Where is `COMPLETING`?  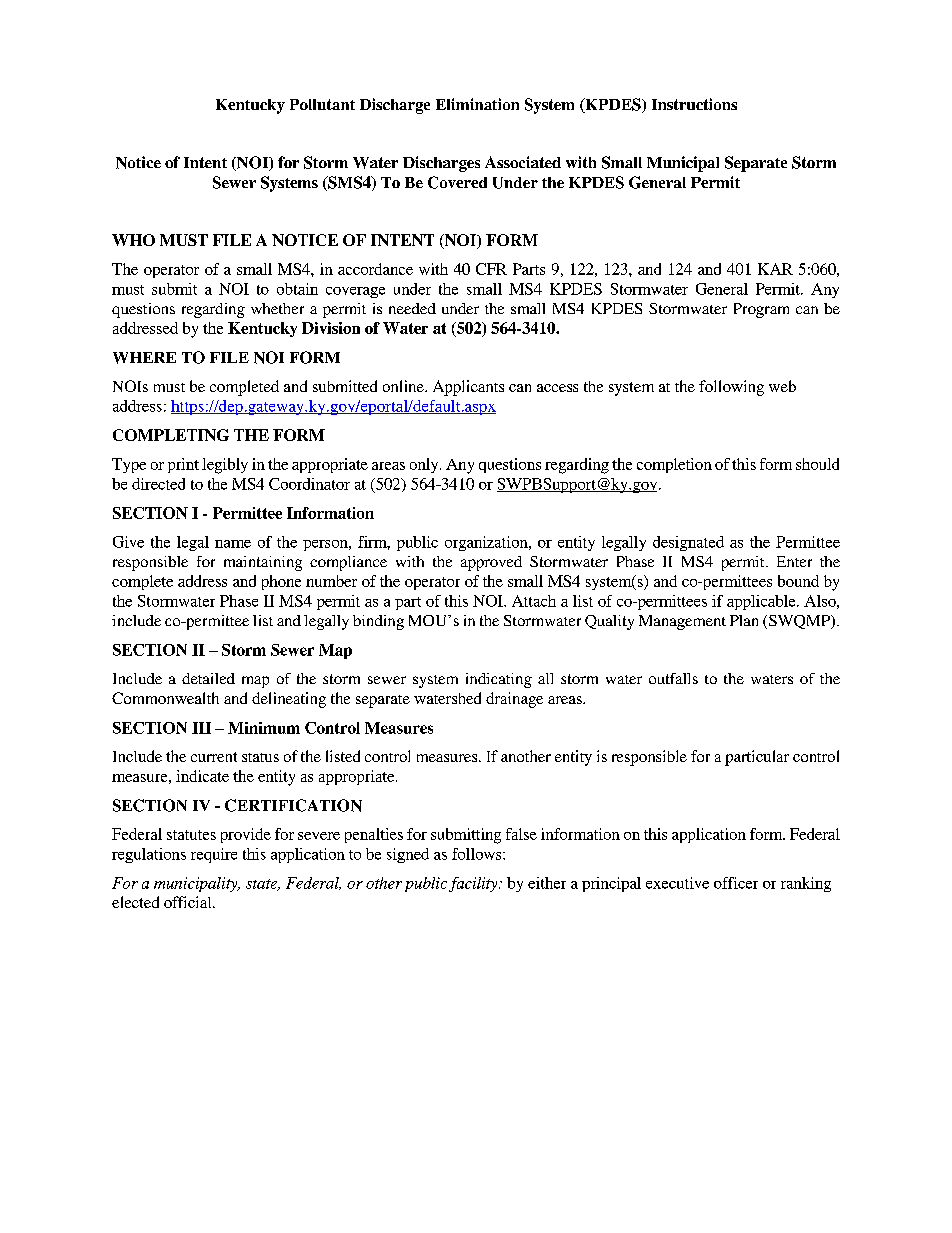
COMPLETING is located at coordinates (171, 435).
